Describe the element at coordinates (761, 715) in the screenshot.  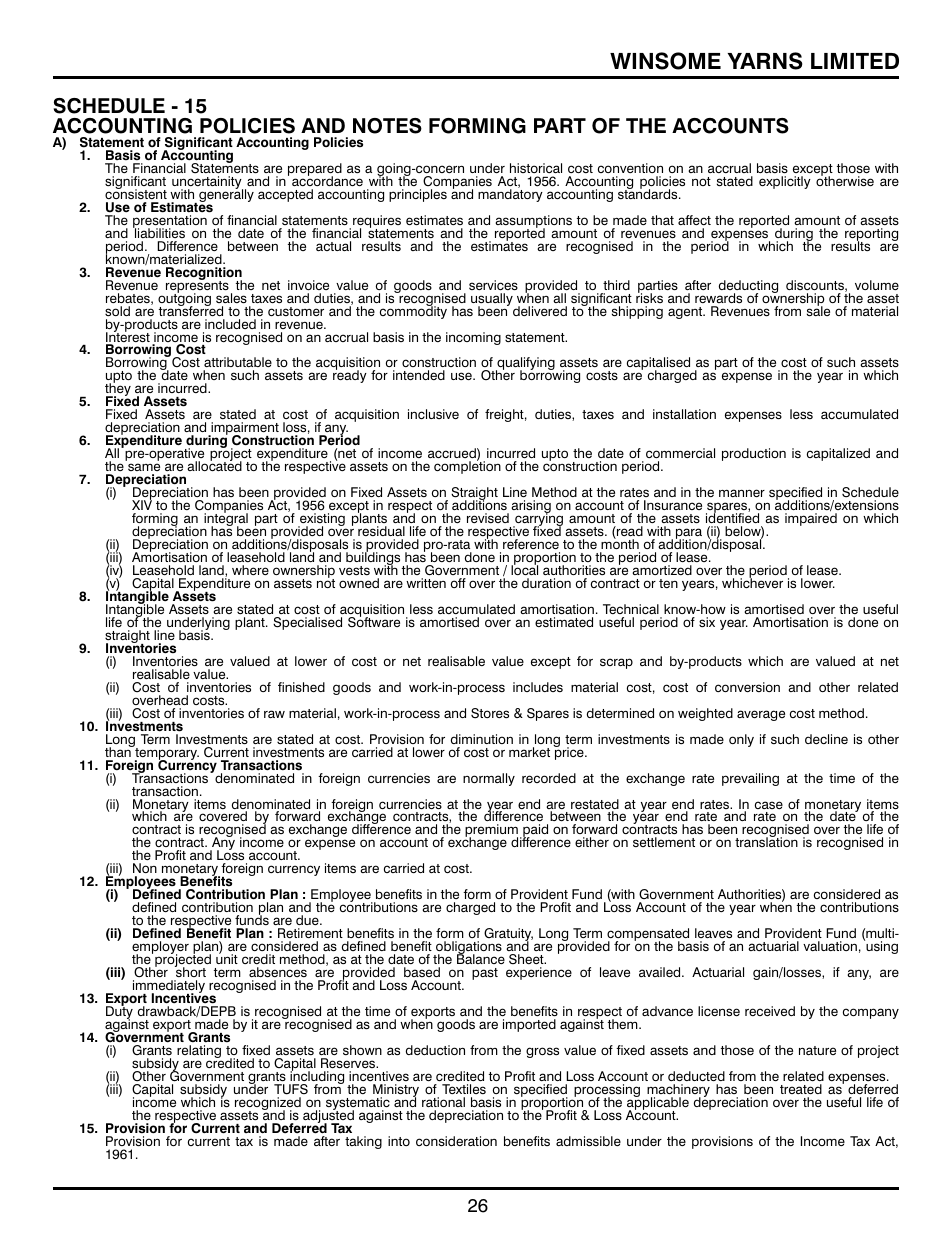
I see `average` at that location.
